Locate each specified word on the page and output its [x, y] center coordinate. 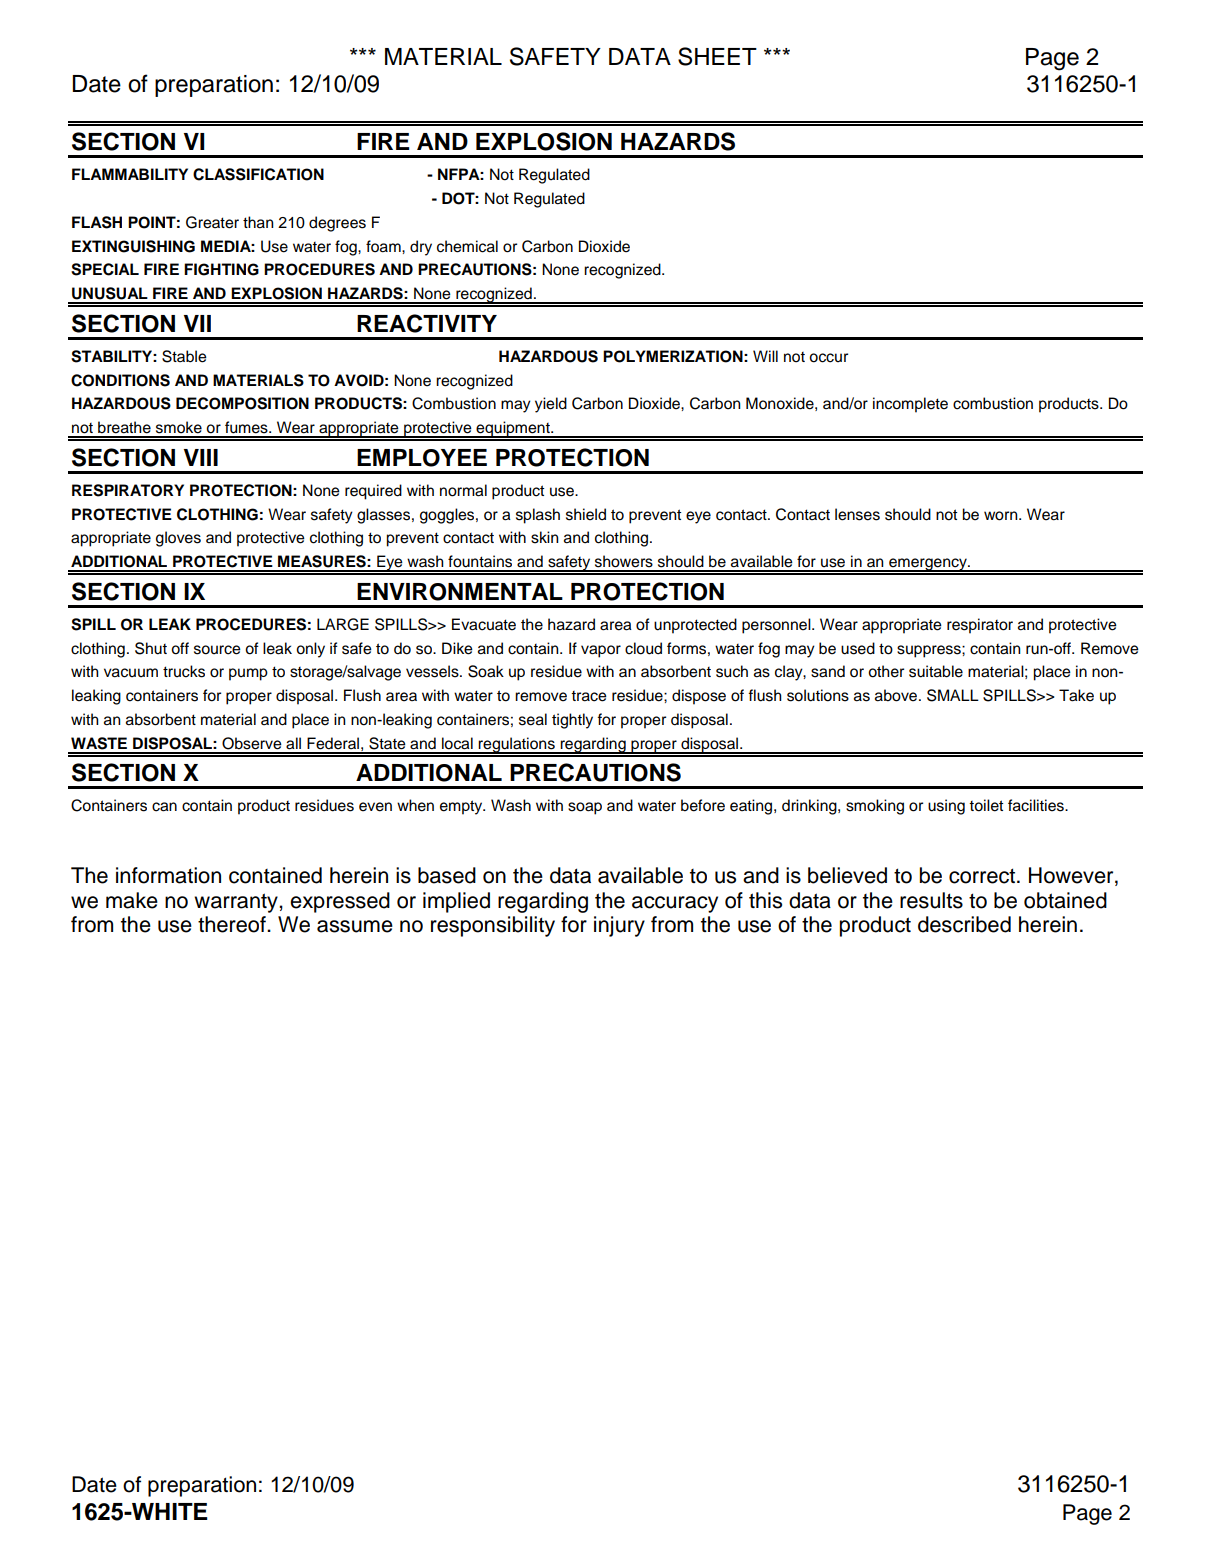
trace [589, 696]
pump [248, 674]
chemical [467, 246]
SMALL [953, 695]
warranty [237, 903]
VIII [201, 457]
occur [828, 358]
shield [586, 514]
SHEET [717, 56]
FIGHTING [221, 269]
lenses [857, 514]
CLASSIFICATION [258, 174]
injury [619, 926]
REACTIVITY [427, 323]
